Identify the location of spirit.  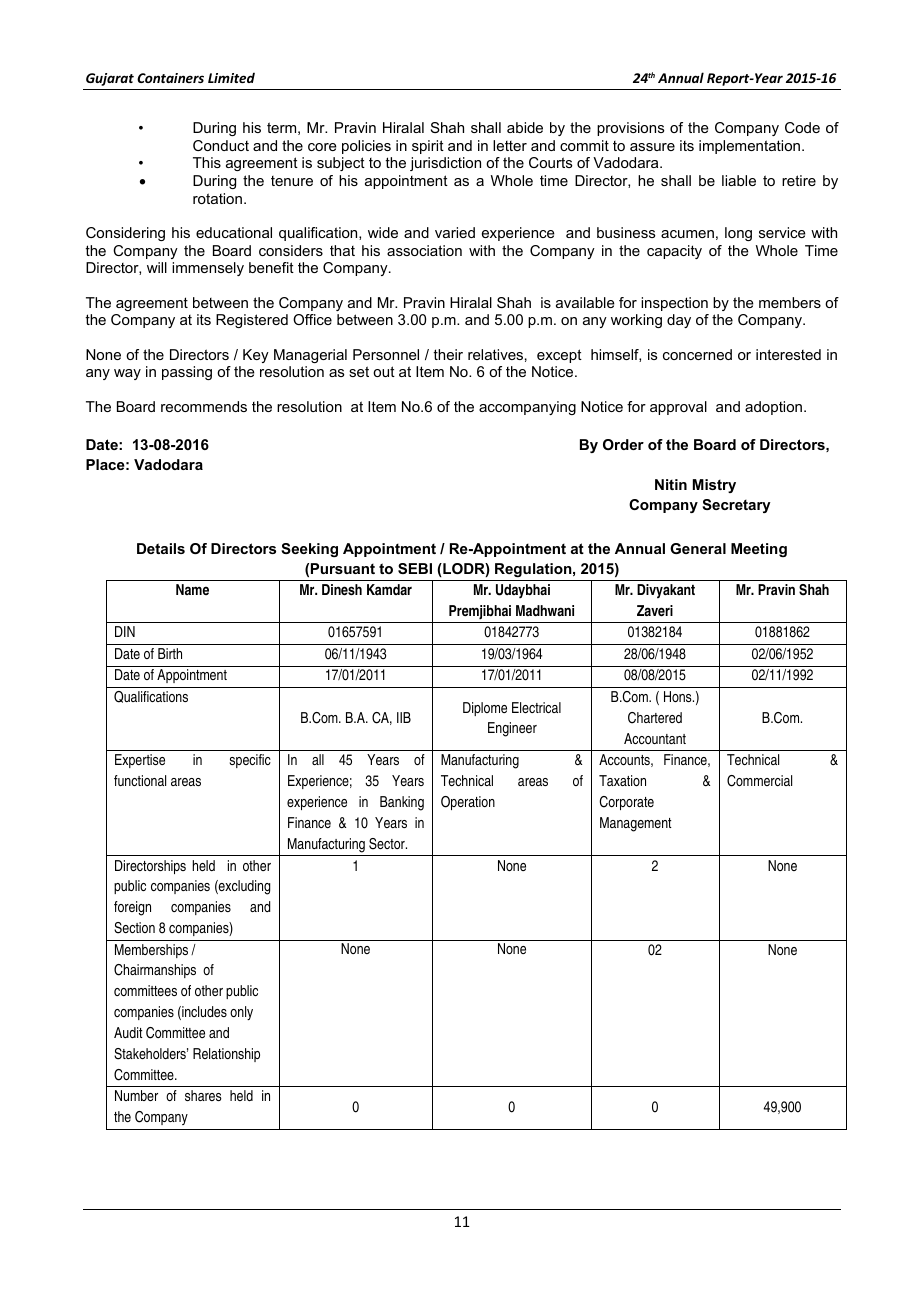
(428, 147).
